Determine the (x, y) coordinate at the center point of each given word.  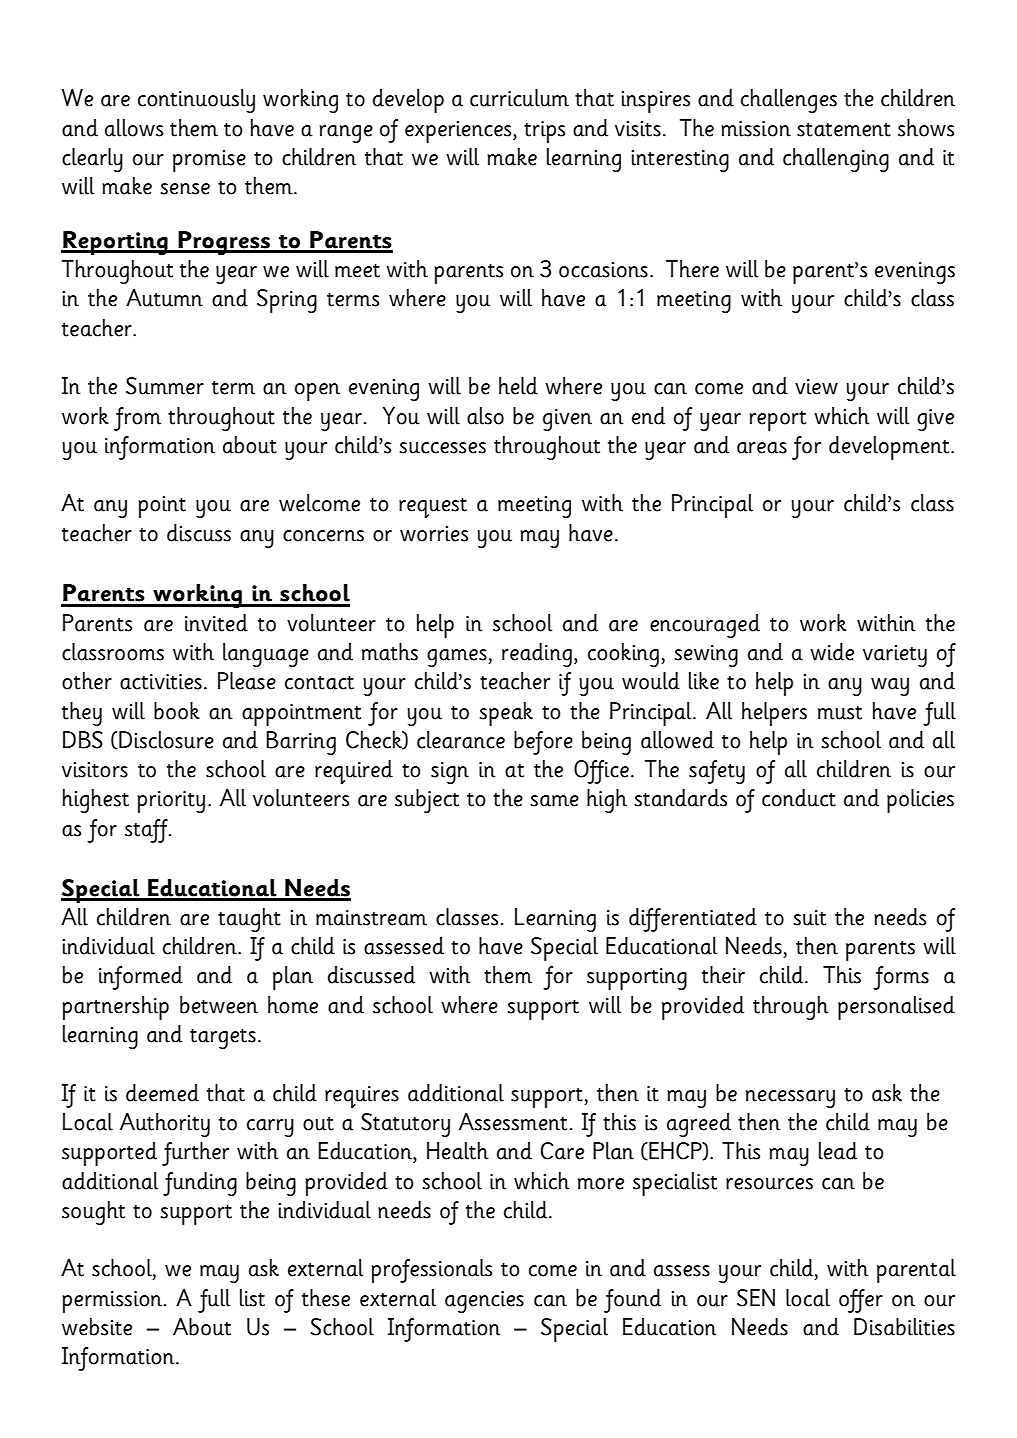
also (485, 416)
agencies (484, 1302)
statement (844, 130)
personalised (896, 1008)
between (219, 1005)
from (137, 419)
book (177, 711)
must (840, 713)
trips (544, 132)
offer (861, 1301)
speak (506, 714)
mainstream (371, 918)
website (97, 1327)
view (816, 387)
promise (209, 161)
